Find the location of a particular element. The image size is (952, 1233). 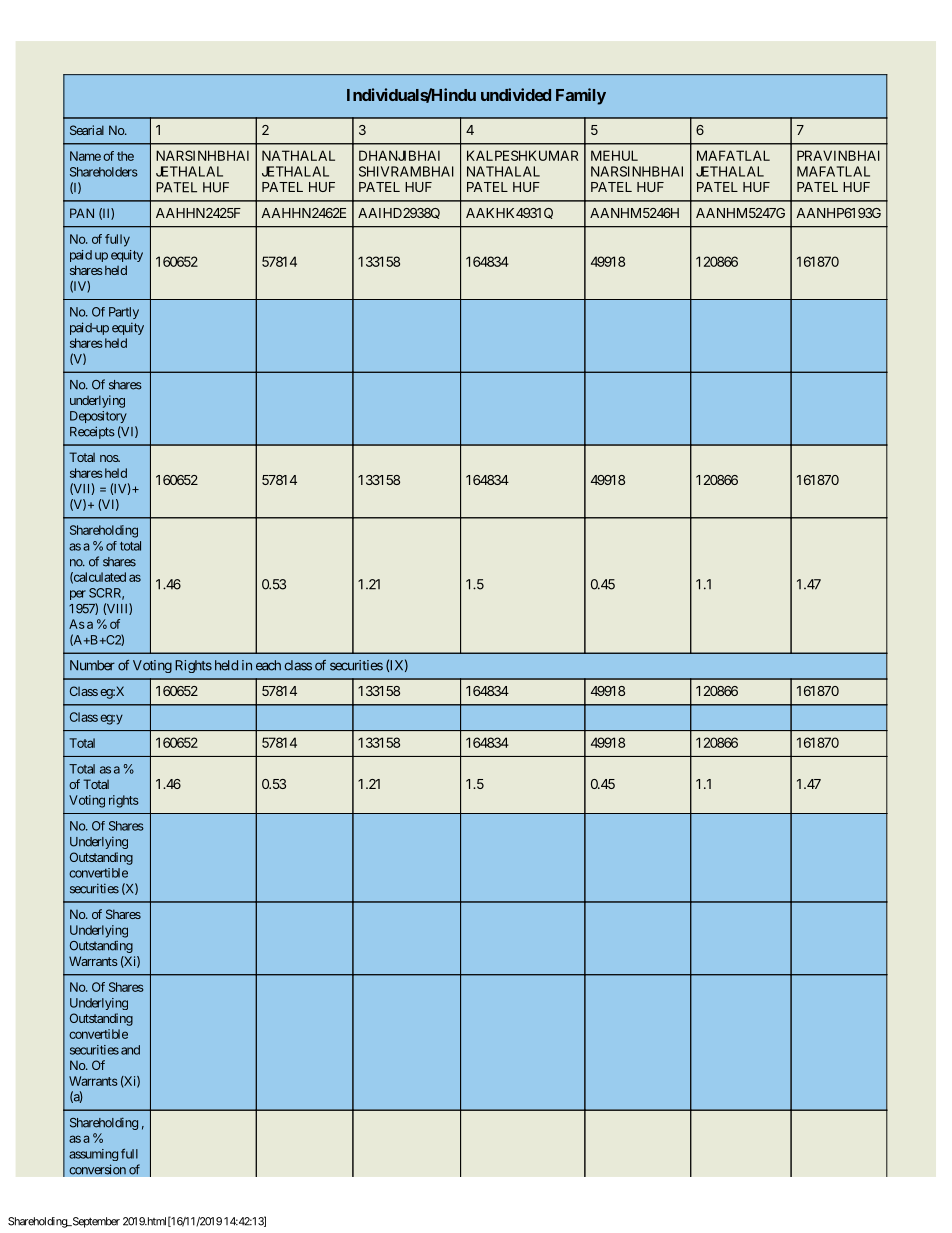

per is located at coordinates (78, 595).
